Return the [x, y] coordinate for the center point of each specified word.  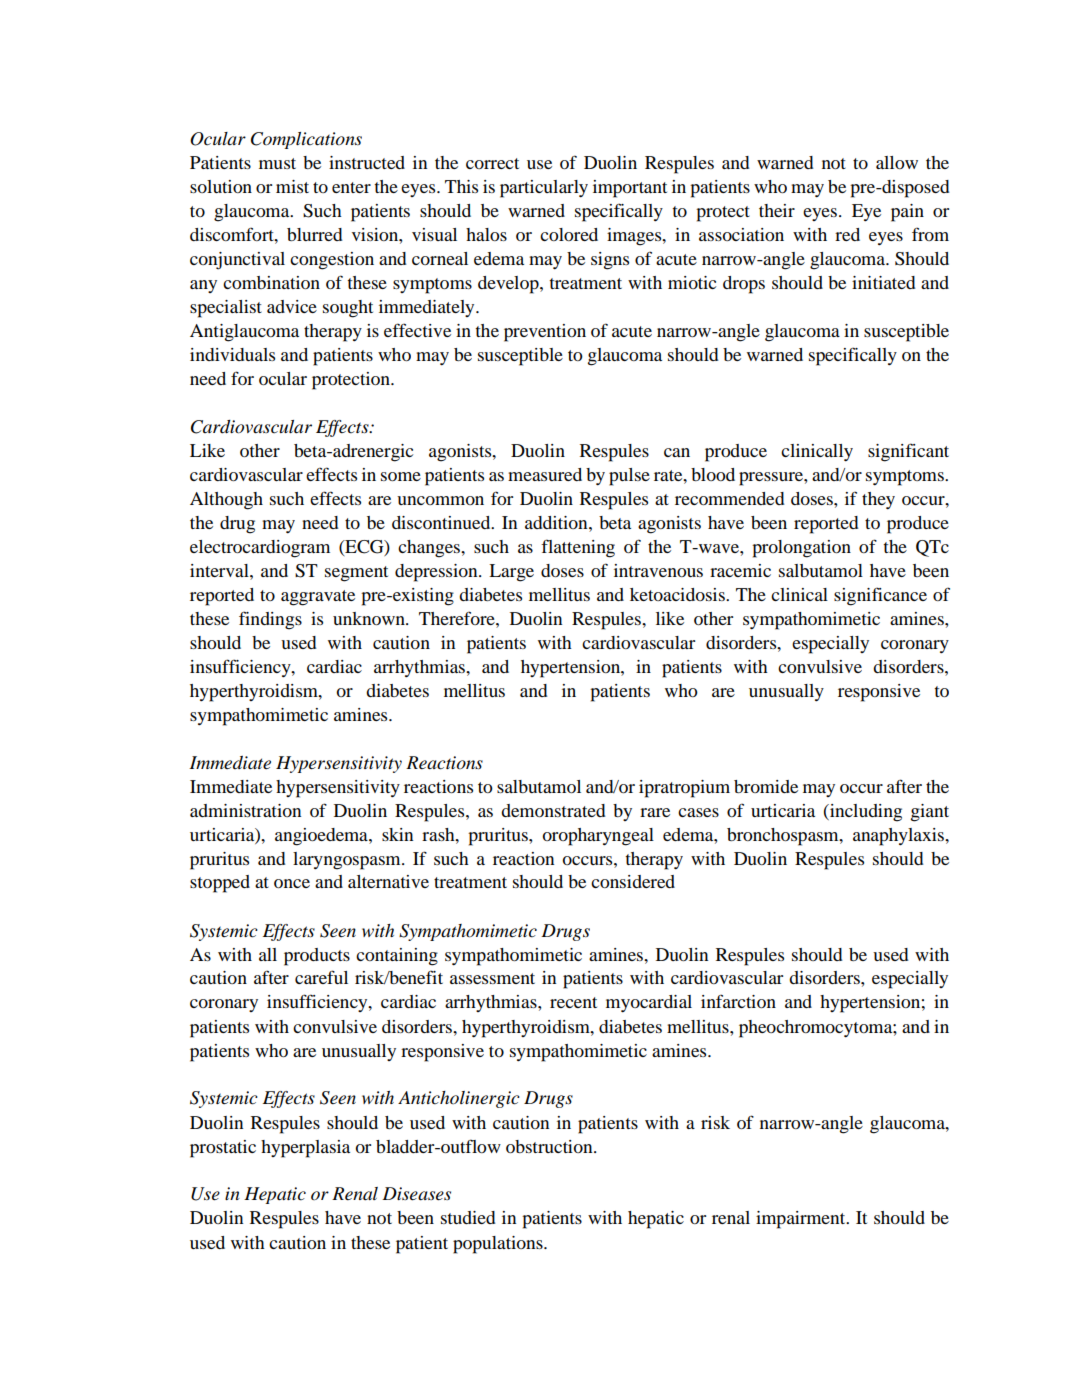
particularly [544, 189]
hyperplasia [305, 1149]
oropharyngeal [598, 837]
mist [292, 186]
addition [557, 522]
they [878, 500]
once [292, 883]
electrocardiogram [260, 549]
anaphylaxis [899, 837]
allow [897, 162]
